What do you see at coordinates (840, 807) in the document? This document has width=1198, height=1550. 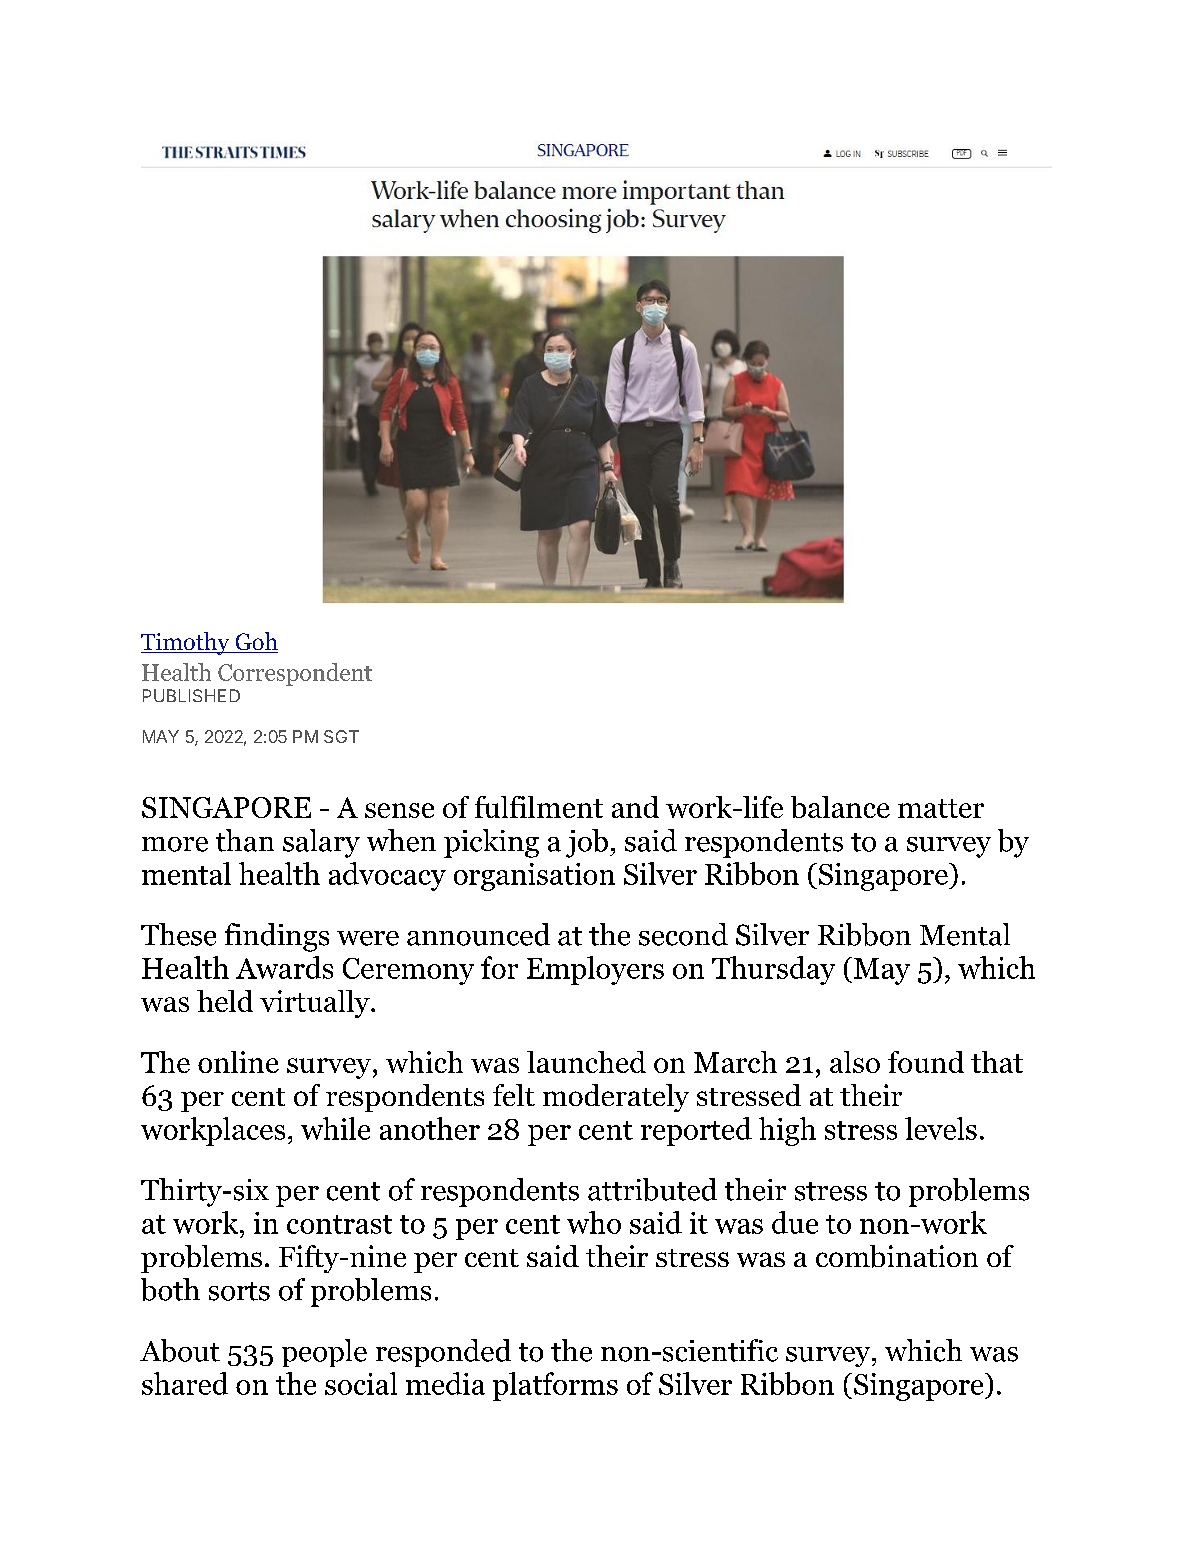 I see `balance` at bounding box center [840, 807].
